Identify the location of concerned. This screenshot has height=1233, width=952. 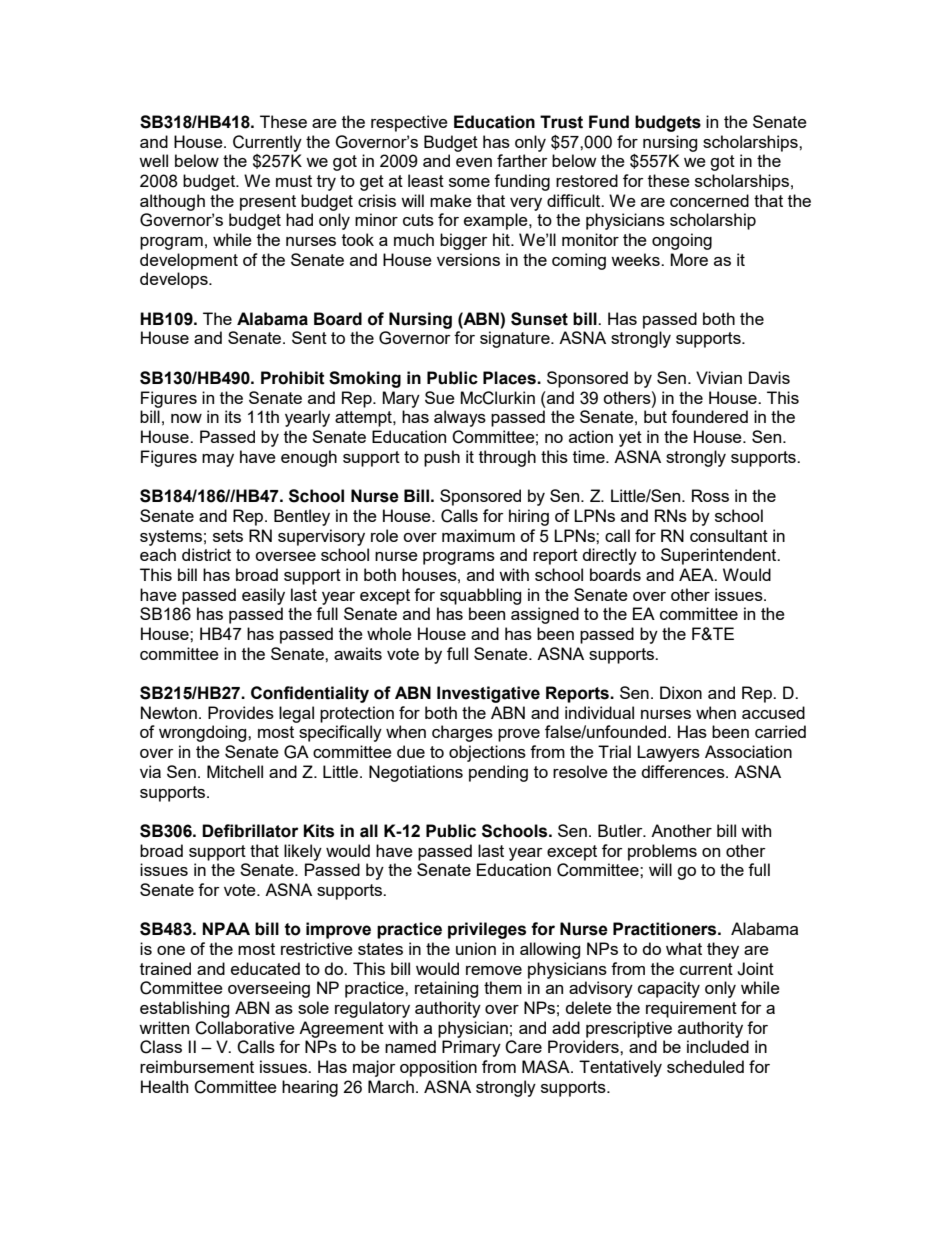
(709, 200).
